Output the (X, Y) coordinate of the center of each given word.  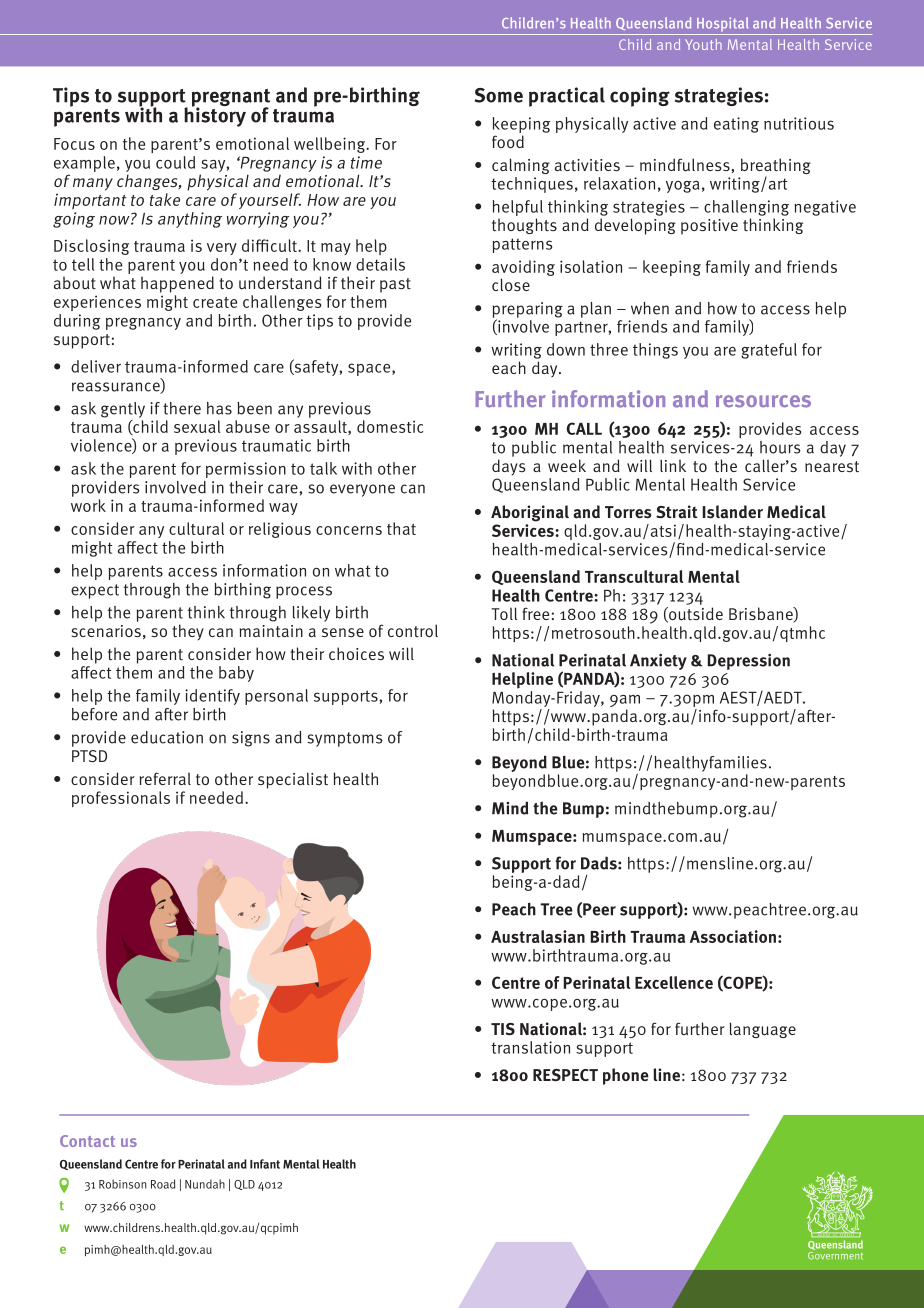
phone (626, 1076)
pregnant (231, 99)
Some (499, 95)
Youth (703, 44)
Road (163, 1184)
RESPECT (565, 1075)
